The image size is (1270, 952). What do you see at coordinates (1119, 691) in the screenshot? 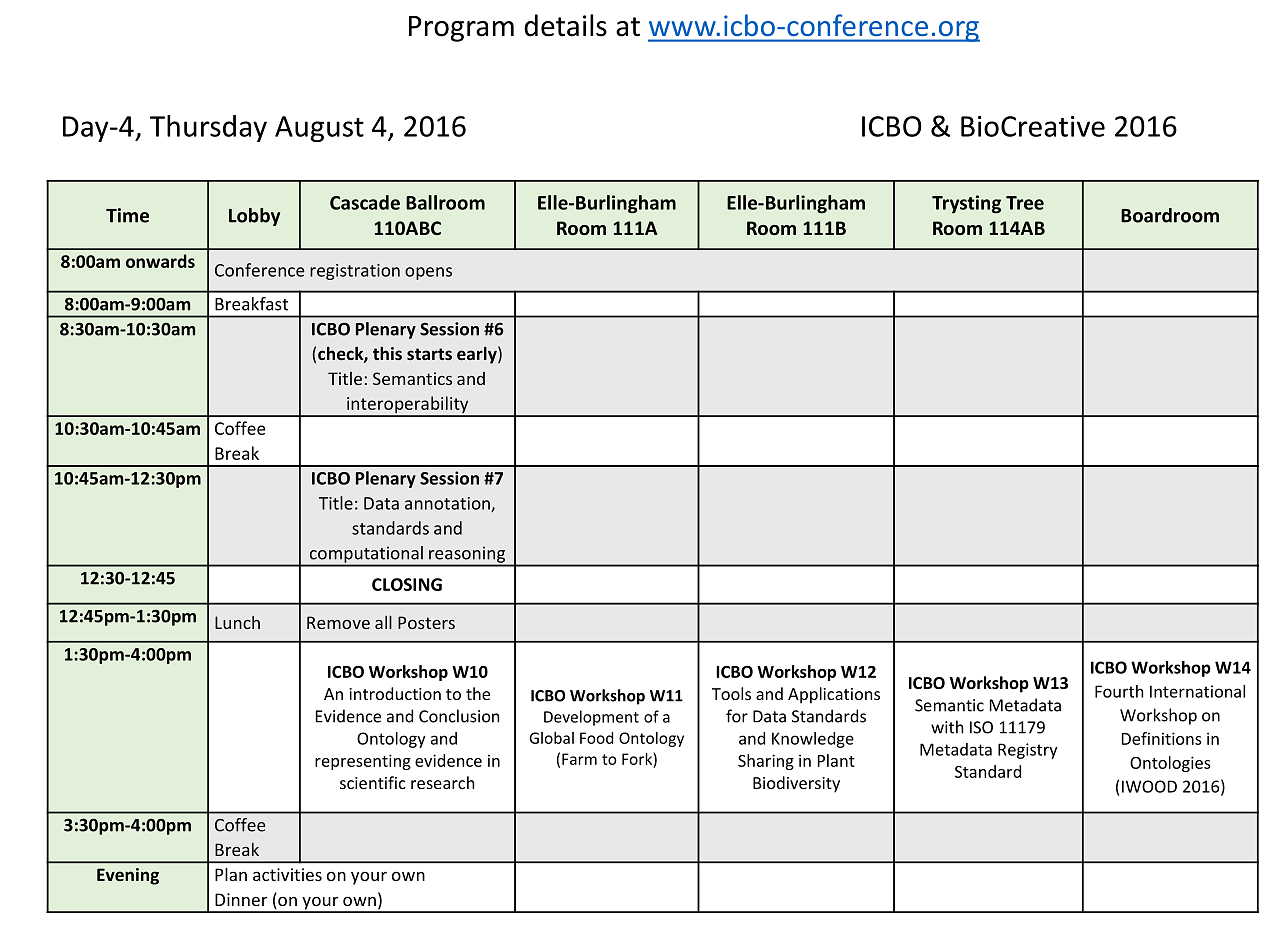
I see `Fourth` at bounding box center [1119, 691].
